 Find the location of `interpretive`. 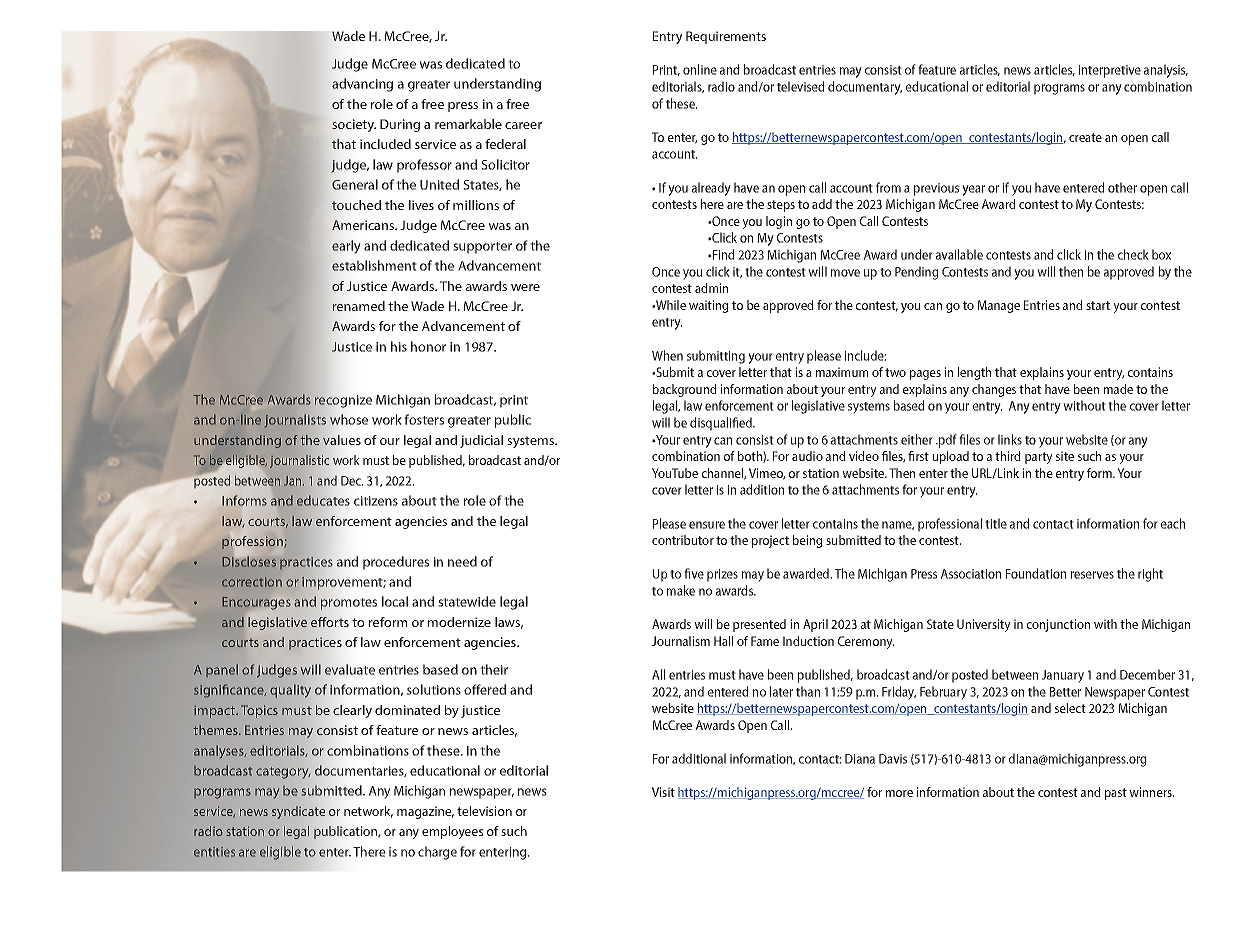

interpretive is located at coordinates (1110, 71).
